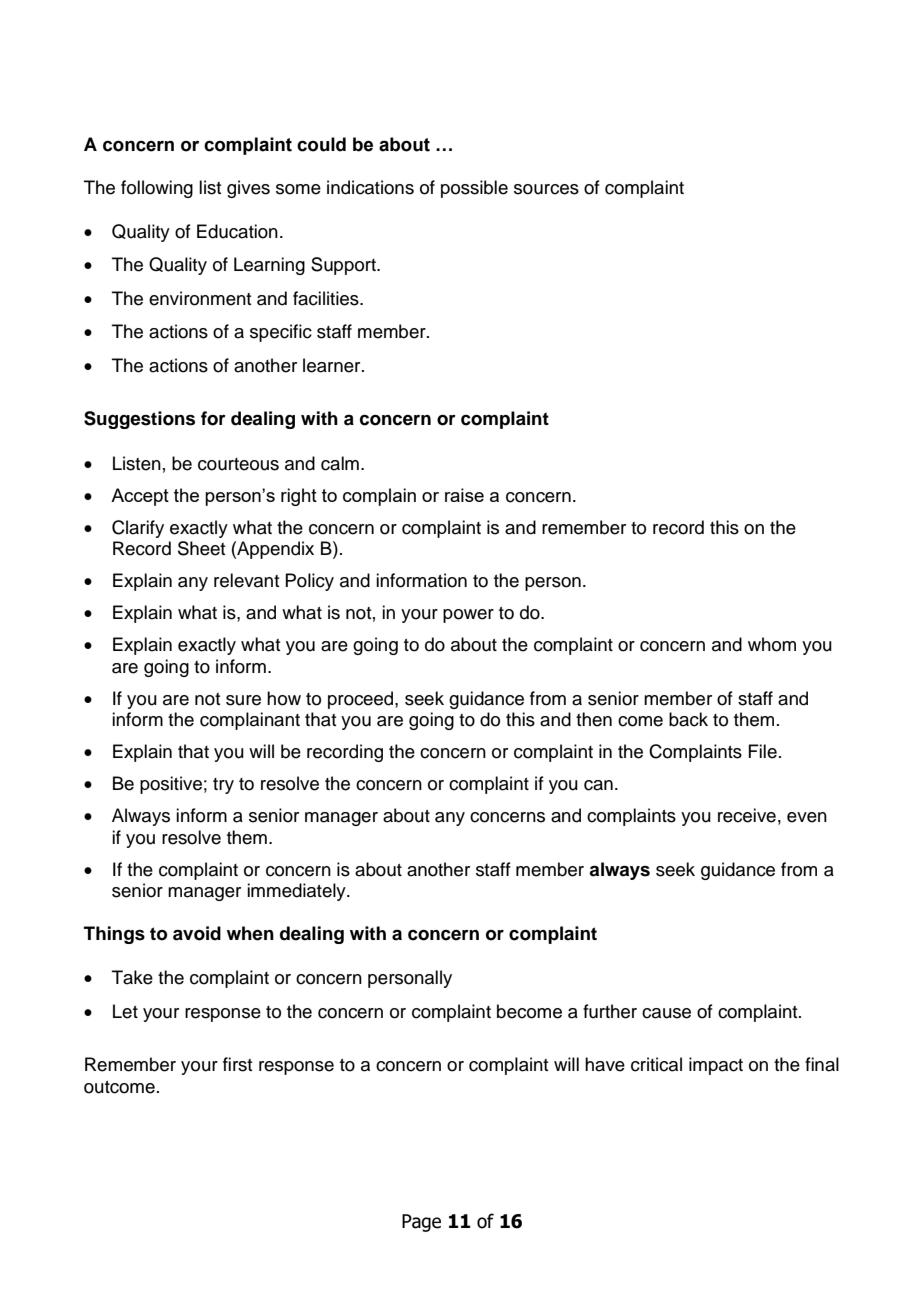  Describe the element at coordinates (688, 719) in the screenshot. I see `back` at that location.
